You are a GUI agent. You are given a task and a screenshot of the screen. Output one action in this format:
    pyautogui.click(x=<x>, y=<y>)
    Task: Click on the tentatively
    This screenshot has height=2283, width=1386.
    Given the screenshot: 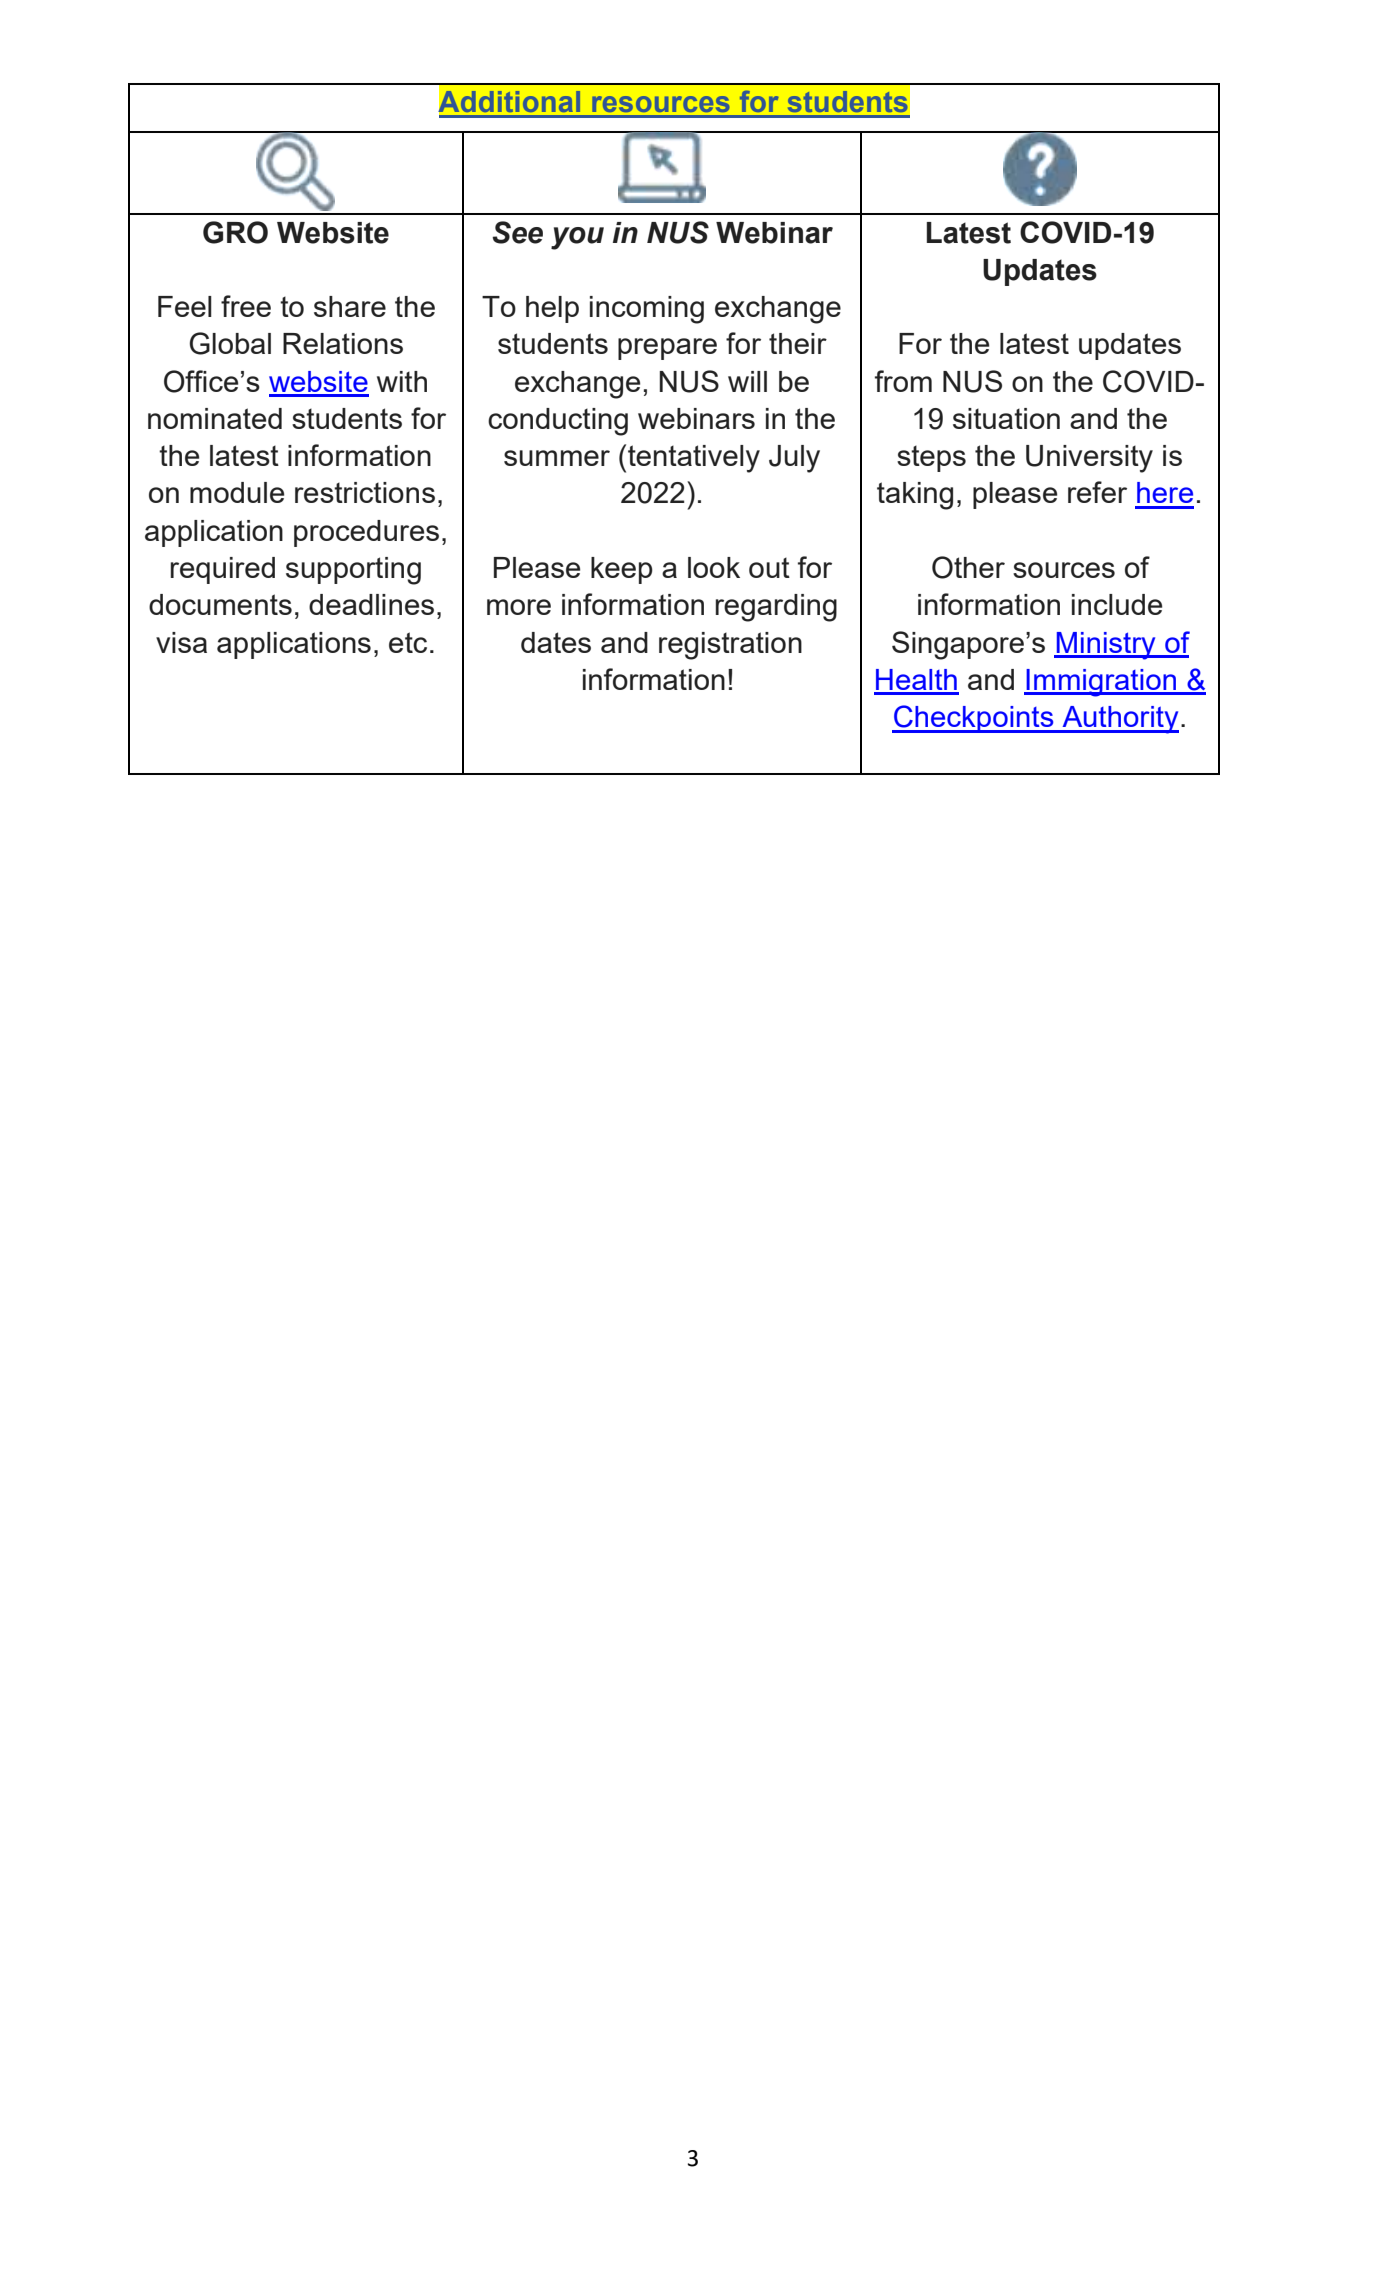 What is the action you would take?
    pyautogui.click(x=694, y=459)
